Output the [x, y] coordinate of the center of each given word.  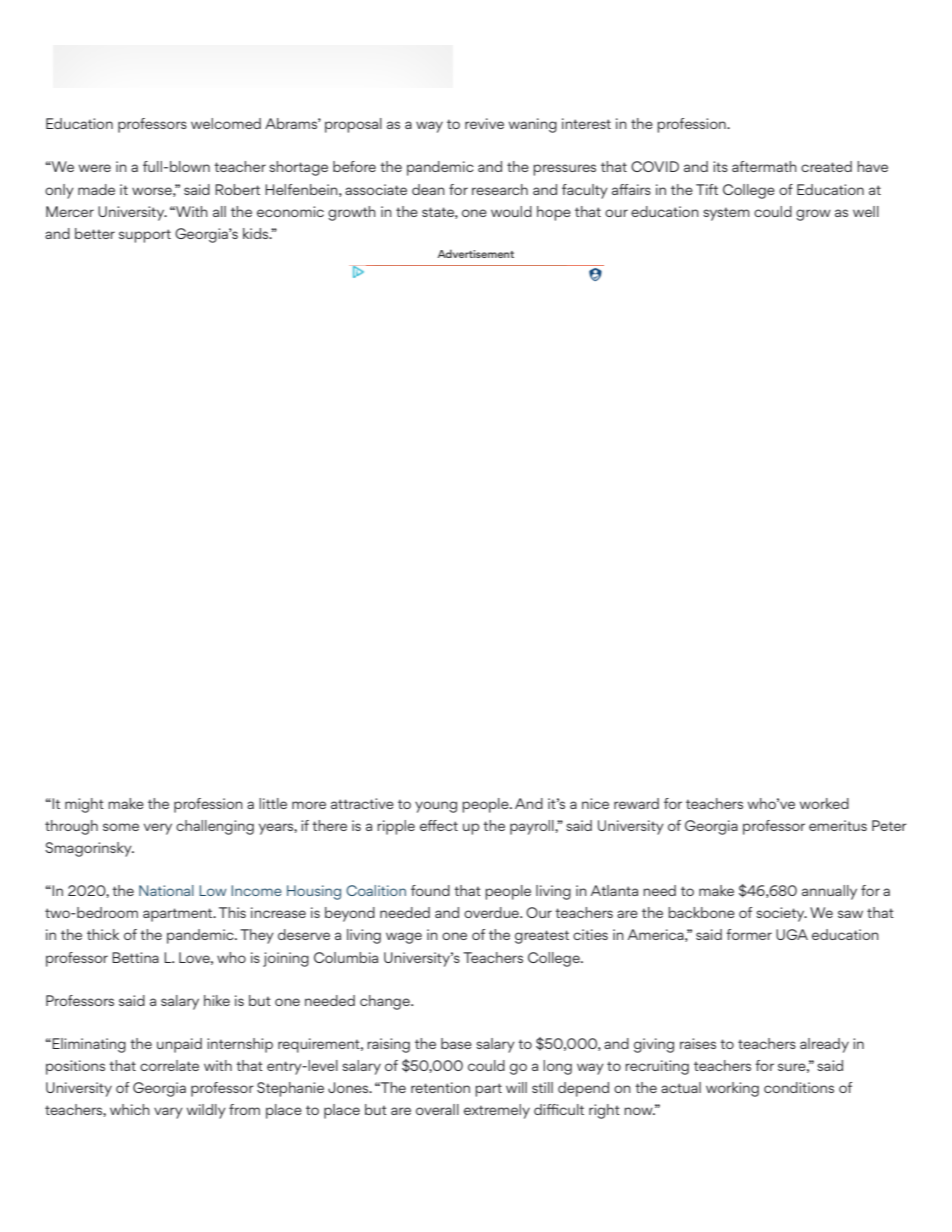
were [95, 168]
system [726, 214]
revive [484, 123]
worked [824, 803]
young [436, 807]
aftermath [764, 166]
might [84, 805]
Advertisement [475, 253]
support [145, 236]
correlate [169, 1065]
